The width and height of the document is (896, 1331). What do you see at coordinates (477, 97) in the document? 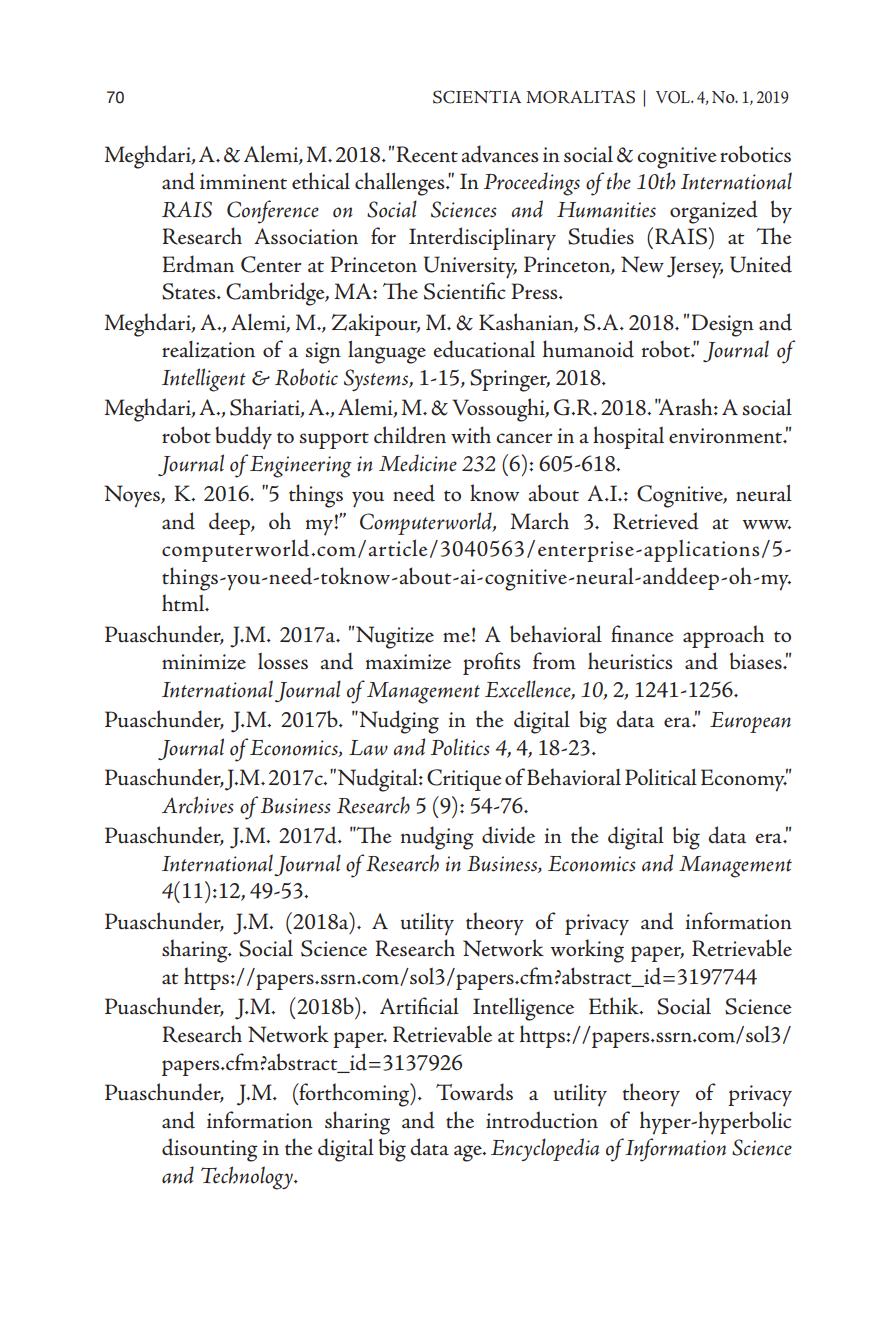
I see `SCIENTIA` at bounding box center [477, 97].
